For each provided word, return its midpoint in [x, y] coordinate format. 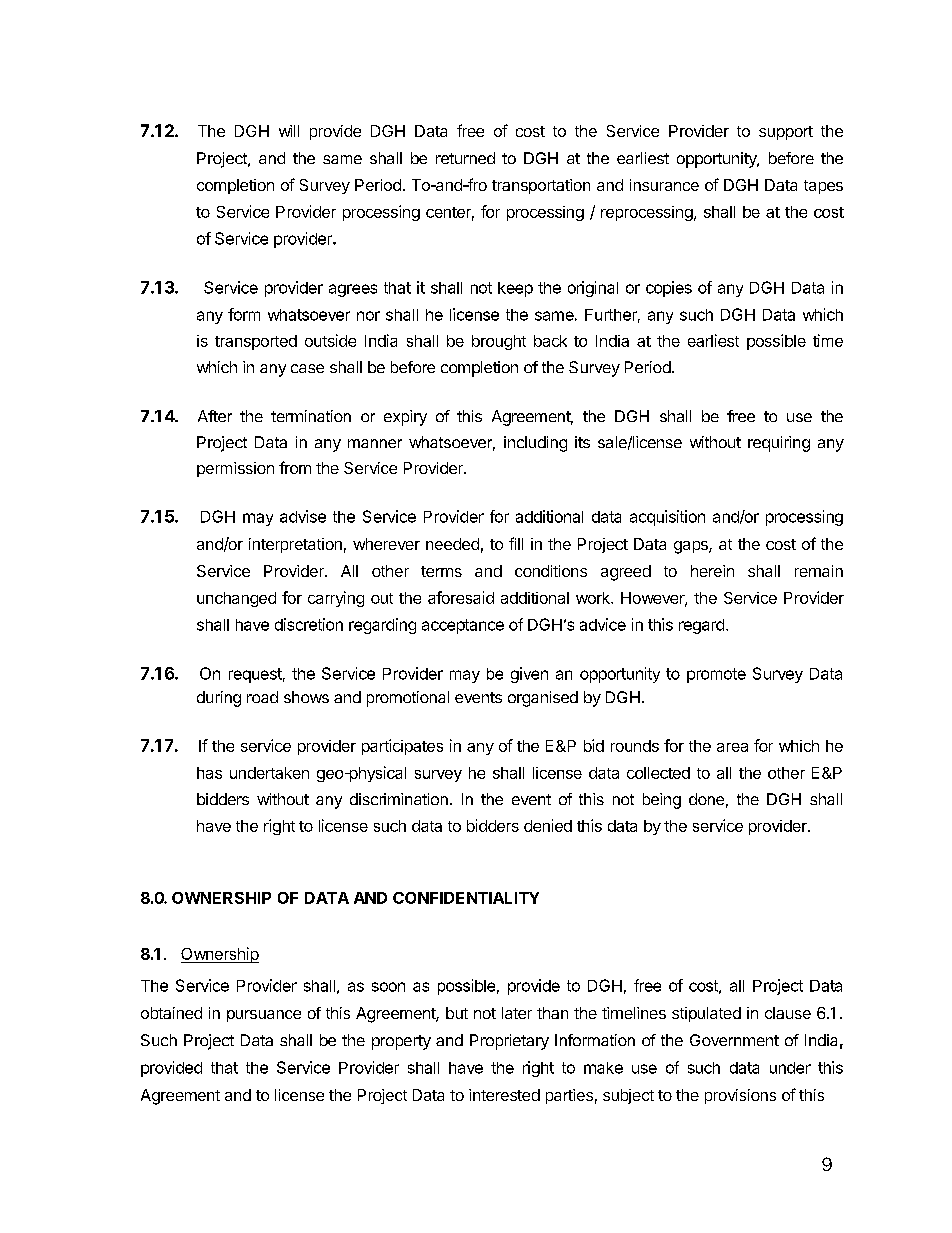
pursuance [264, 1016]
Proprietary [509, 1042]
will [289, 131]
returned [465, 158]
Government [734, 1040]
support [786, 133]
